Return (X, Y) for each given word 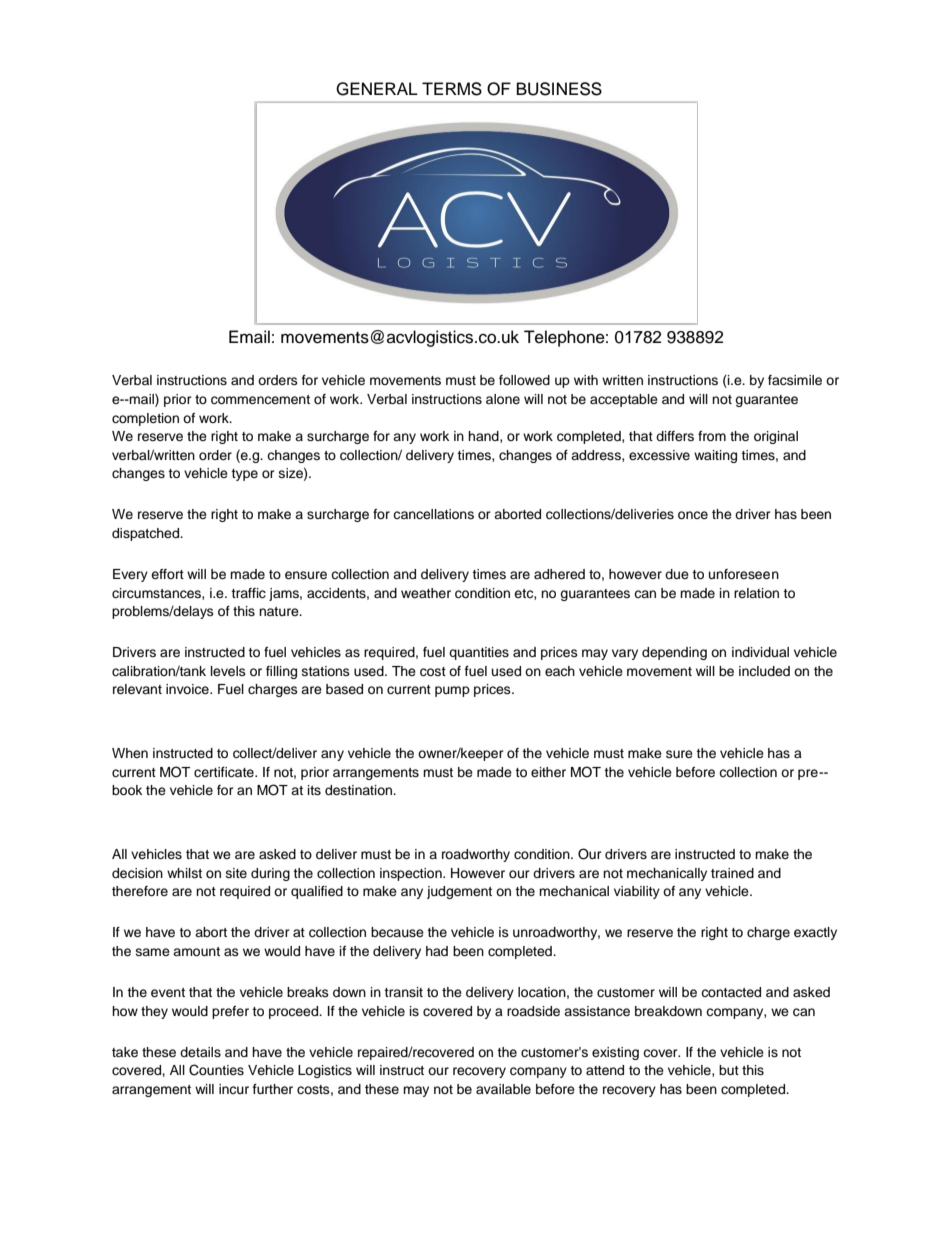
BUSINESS (559, 89)
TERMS (452, 89)
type (244, 475)
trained (732, 873)
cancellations (433, 514)
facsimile (795, 380)
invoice (188, 689)
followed (524, 380)
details (200, 1052)
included (764, 671)
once (693, 515)
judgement (459, 892)
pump (452, 691)
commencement (260, 400)
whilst (184, 873)
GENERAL (377, 89)
